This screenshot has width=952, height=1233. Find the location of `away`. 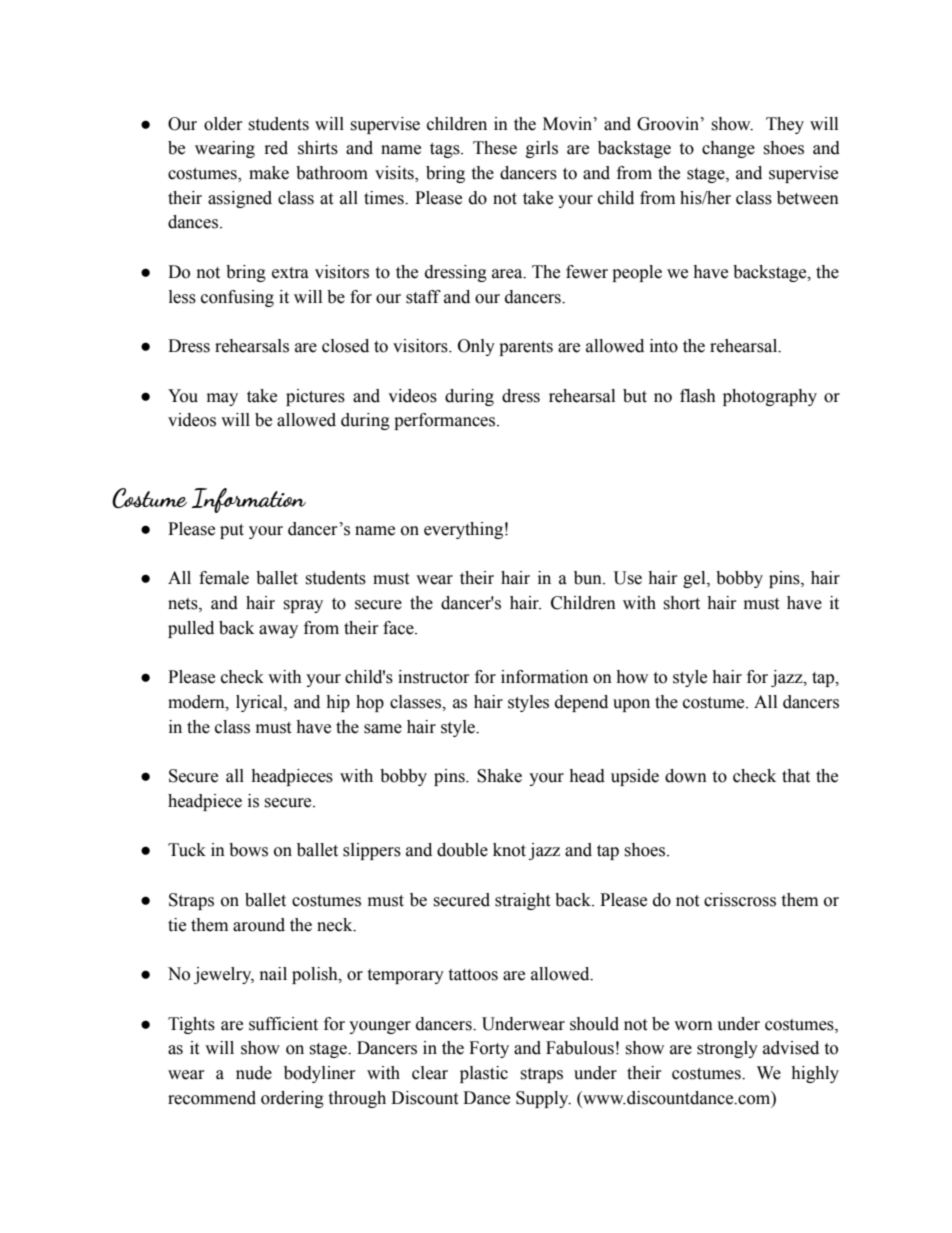

away is located at coordinates (278, 631).
